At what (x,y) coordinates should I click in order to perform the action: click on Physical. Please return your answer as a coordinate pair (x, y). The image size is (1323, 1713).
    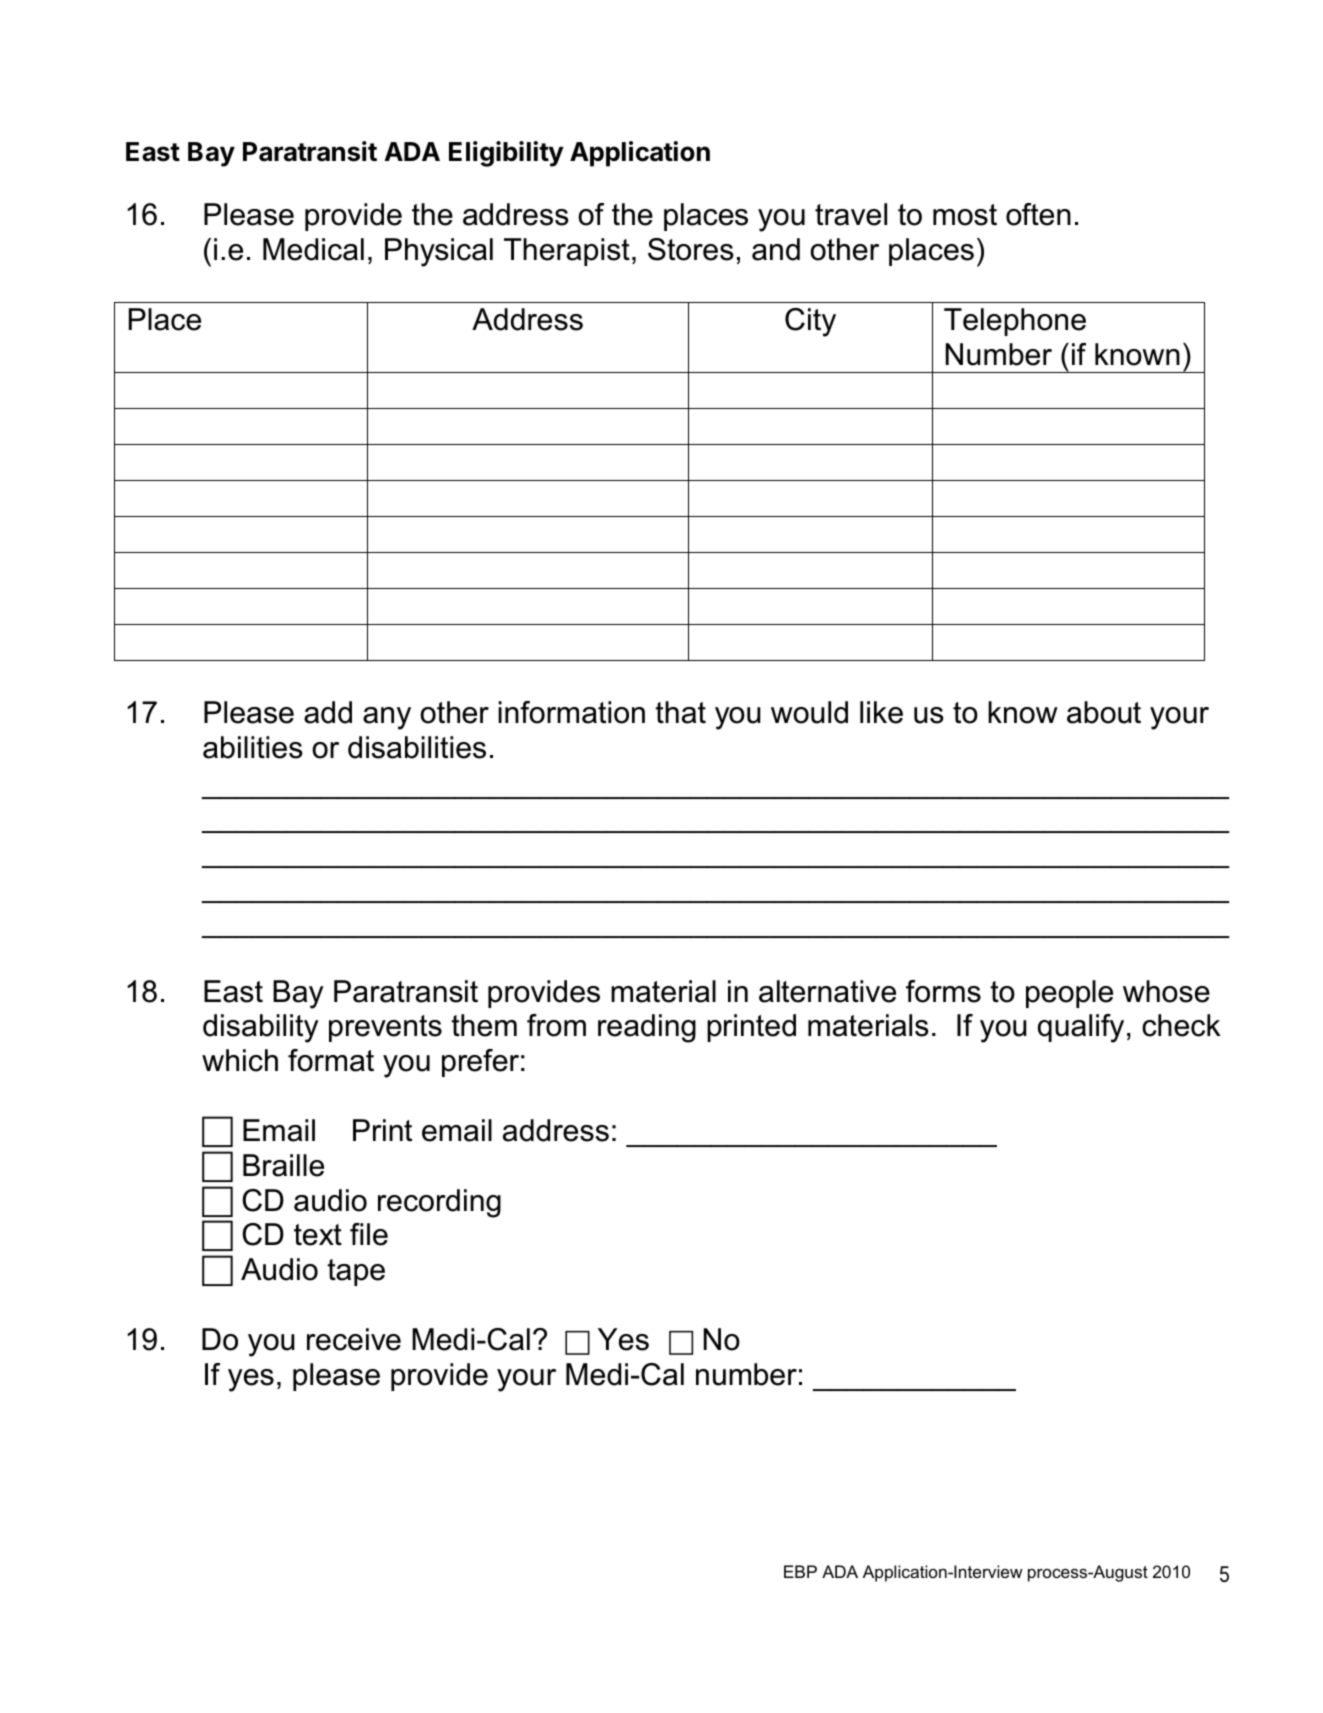
    Looking at the image, I should click on (439, 252).
